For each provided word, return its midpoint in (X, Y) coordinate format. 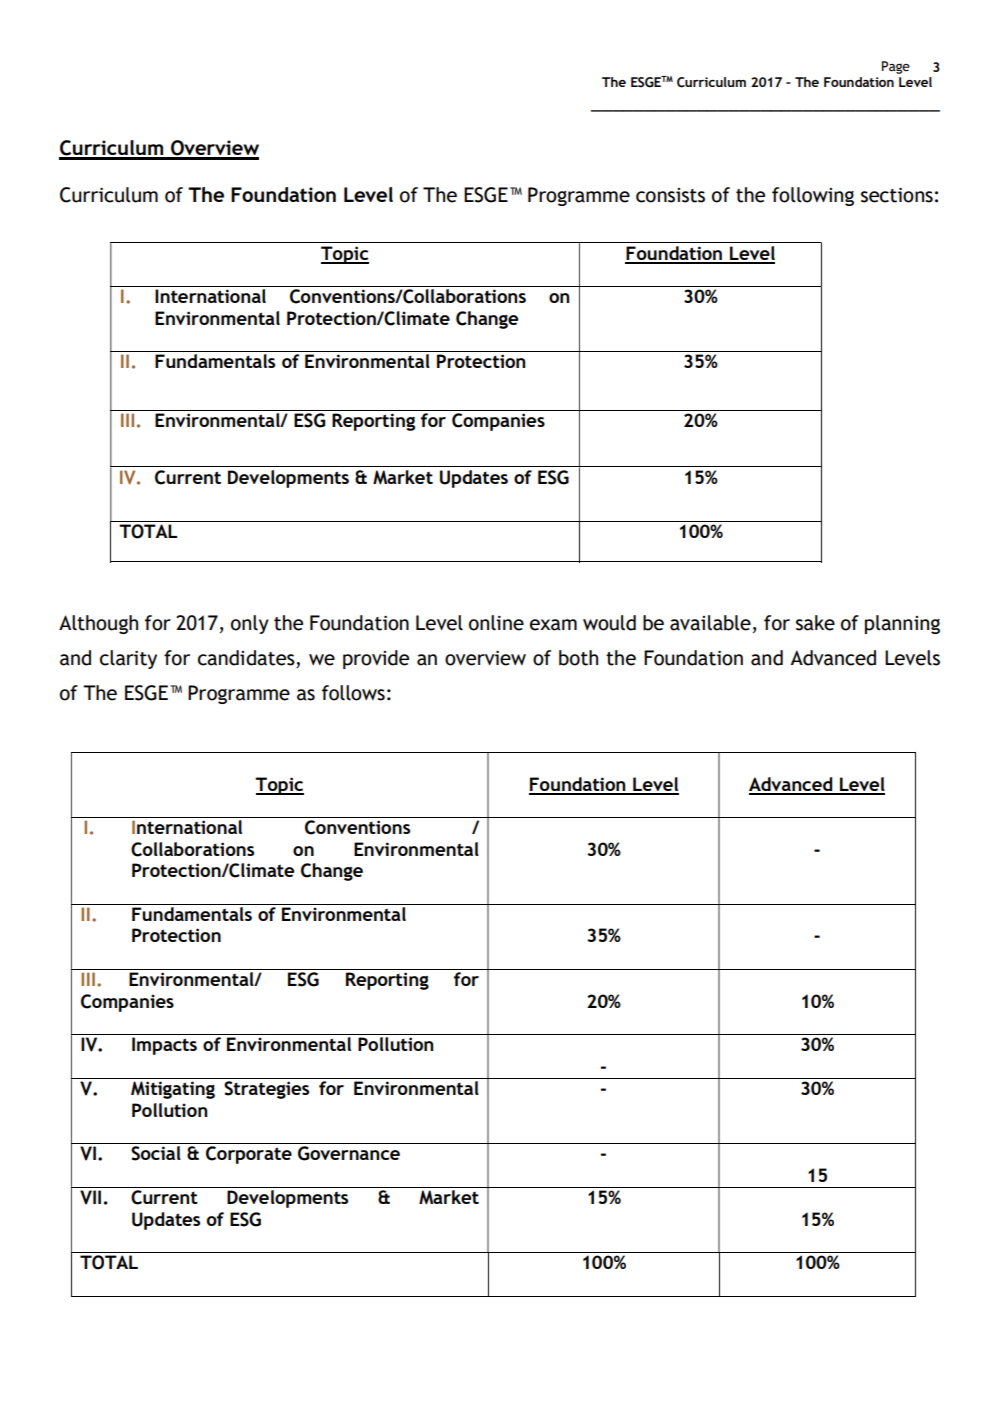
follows (353, 693)
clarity (128, 659)
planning (902, 624)
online (496, 623)
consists (670, 195)
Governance (349, 1153)
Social (156, 1153)
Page (896, 67)
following (813, 196)
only (250, 624)
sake (815, 623)
